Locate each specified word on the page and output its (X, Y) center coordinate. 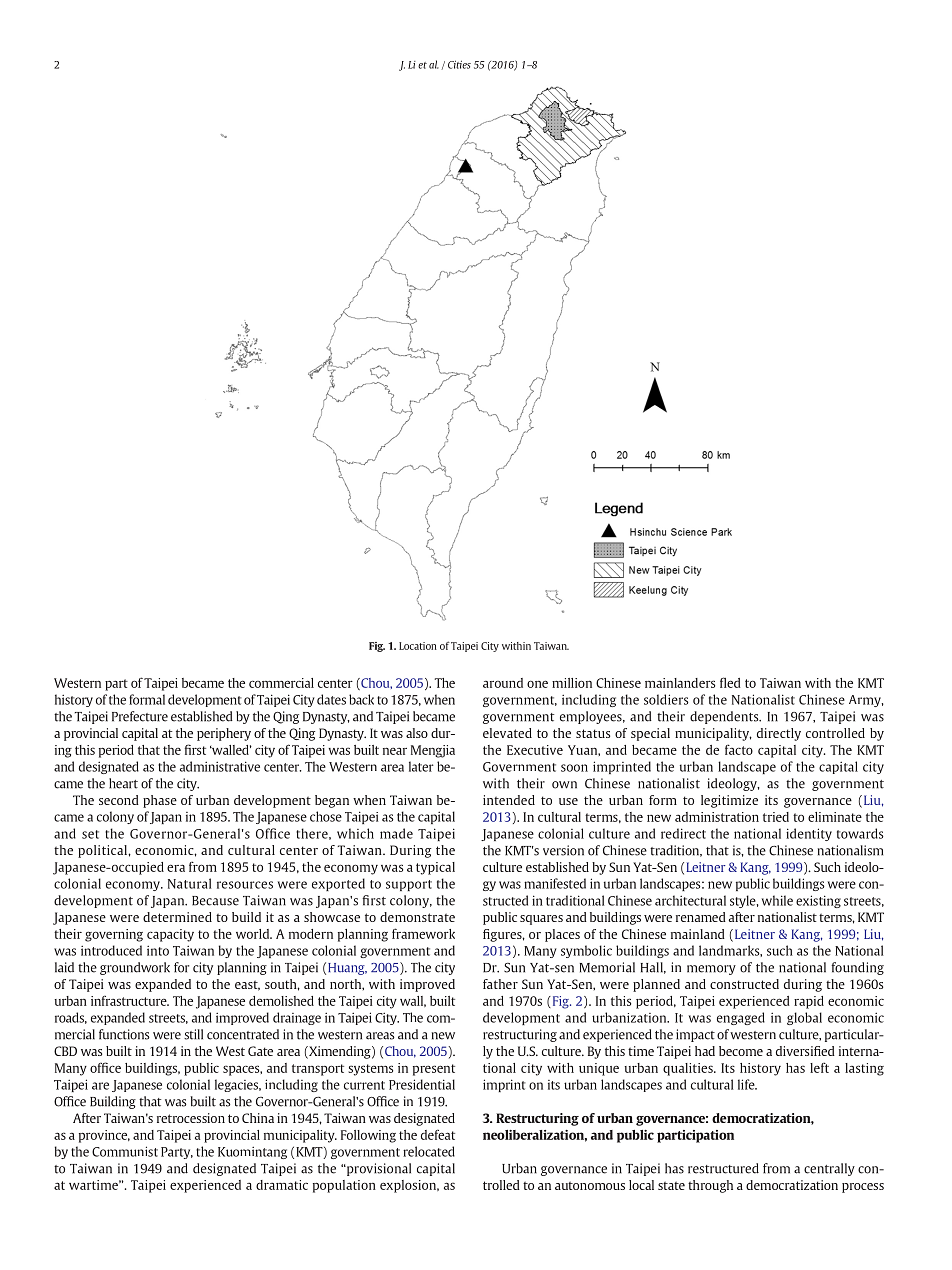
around (503, 683)
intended (509, 800)
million (572, 683)
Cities (459, 64)
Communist (125, 1151)
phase (160, 801)
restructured (723, 1168)
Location (418, 646)
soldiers (666, 699)
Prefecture (140, 716)
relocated (429, 1151)
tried (776, 817)
